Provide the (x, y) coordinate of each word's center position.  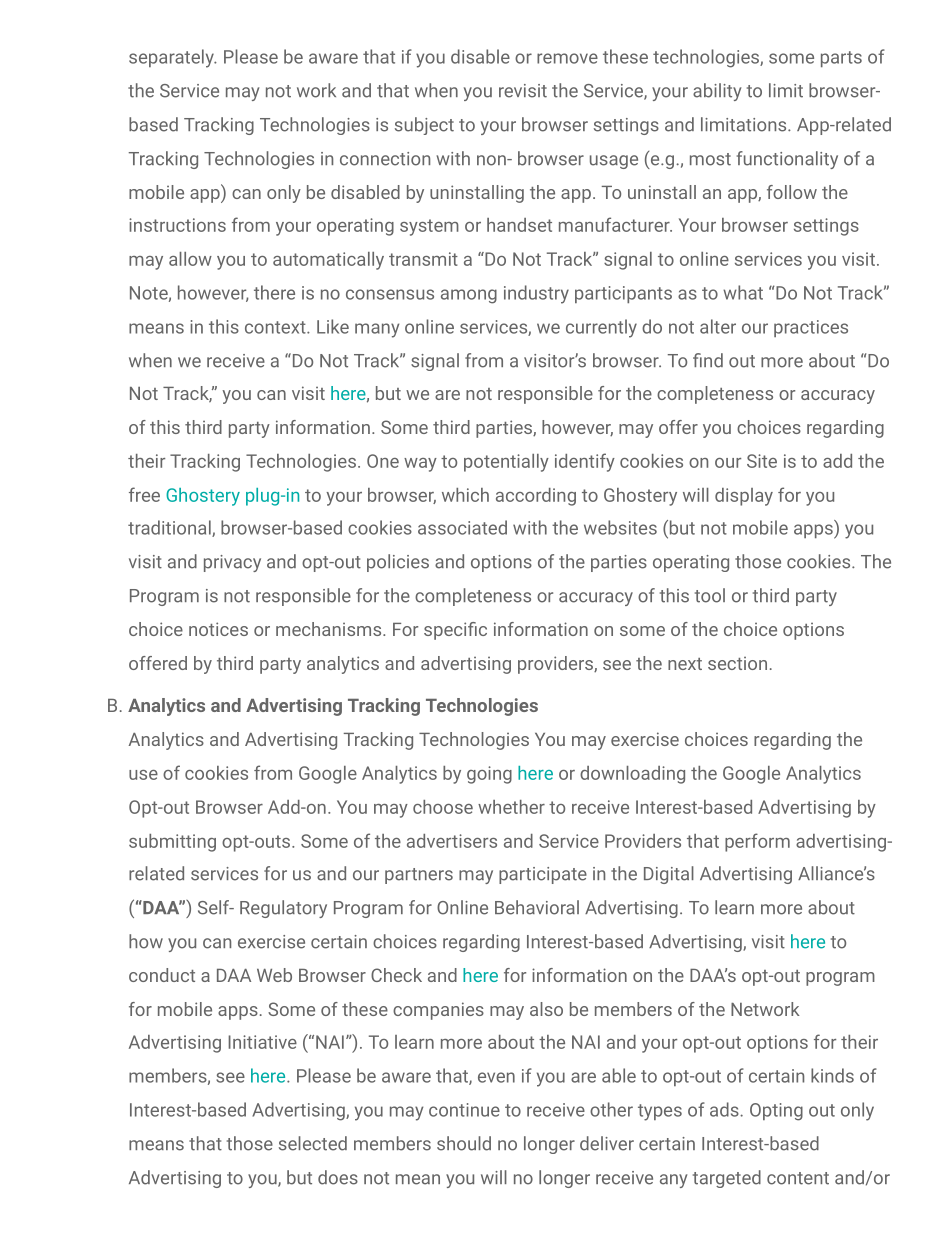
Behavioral (537, 907)
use (143, 775)
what (743, 292)
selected (313, 1143)
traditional (170, 528)
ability (717, 92)
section (737, 663)
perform (757, 842)
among (469, 296)
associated (462, 527)
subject (424, 126)
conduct (162, 975)
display (744, 497)
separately (172, 58)
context (276, 327)
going (489, 775)
